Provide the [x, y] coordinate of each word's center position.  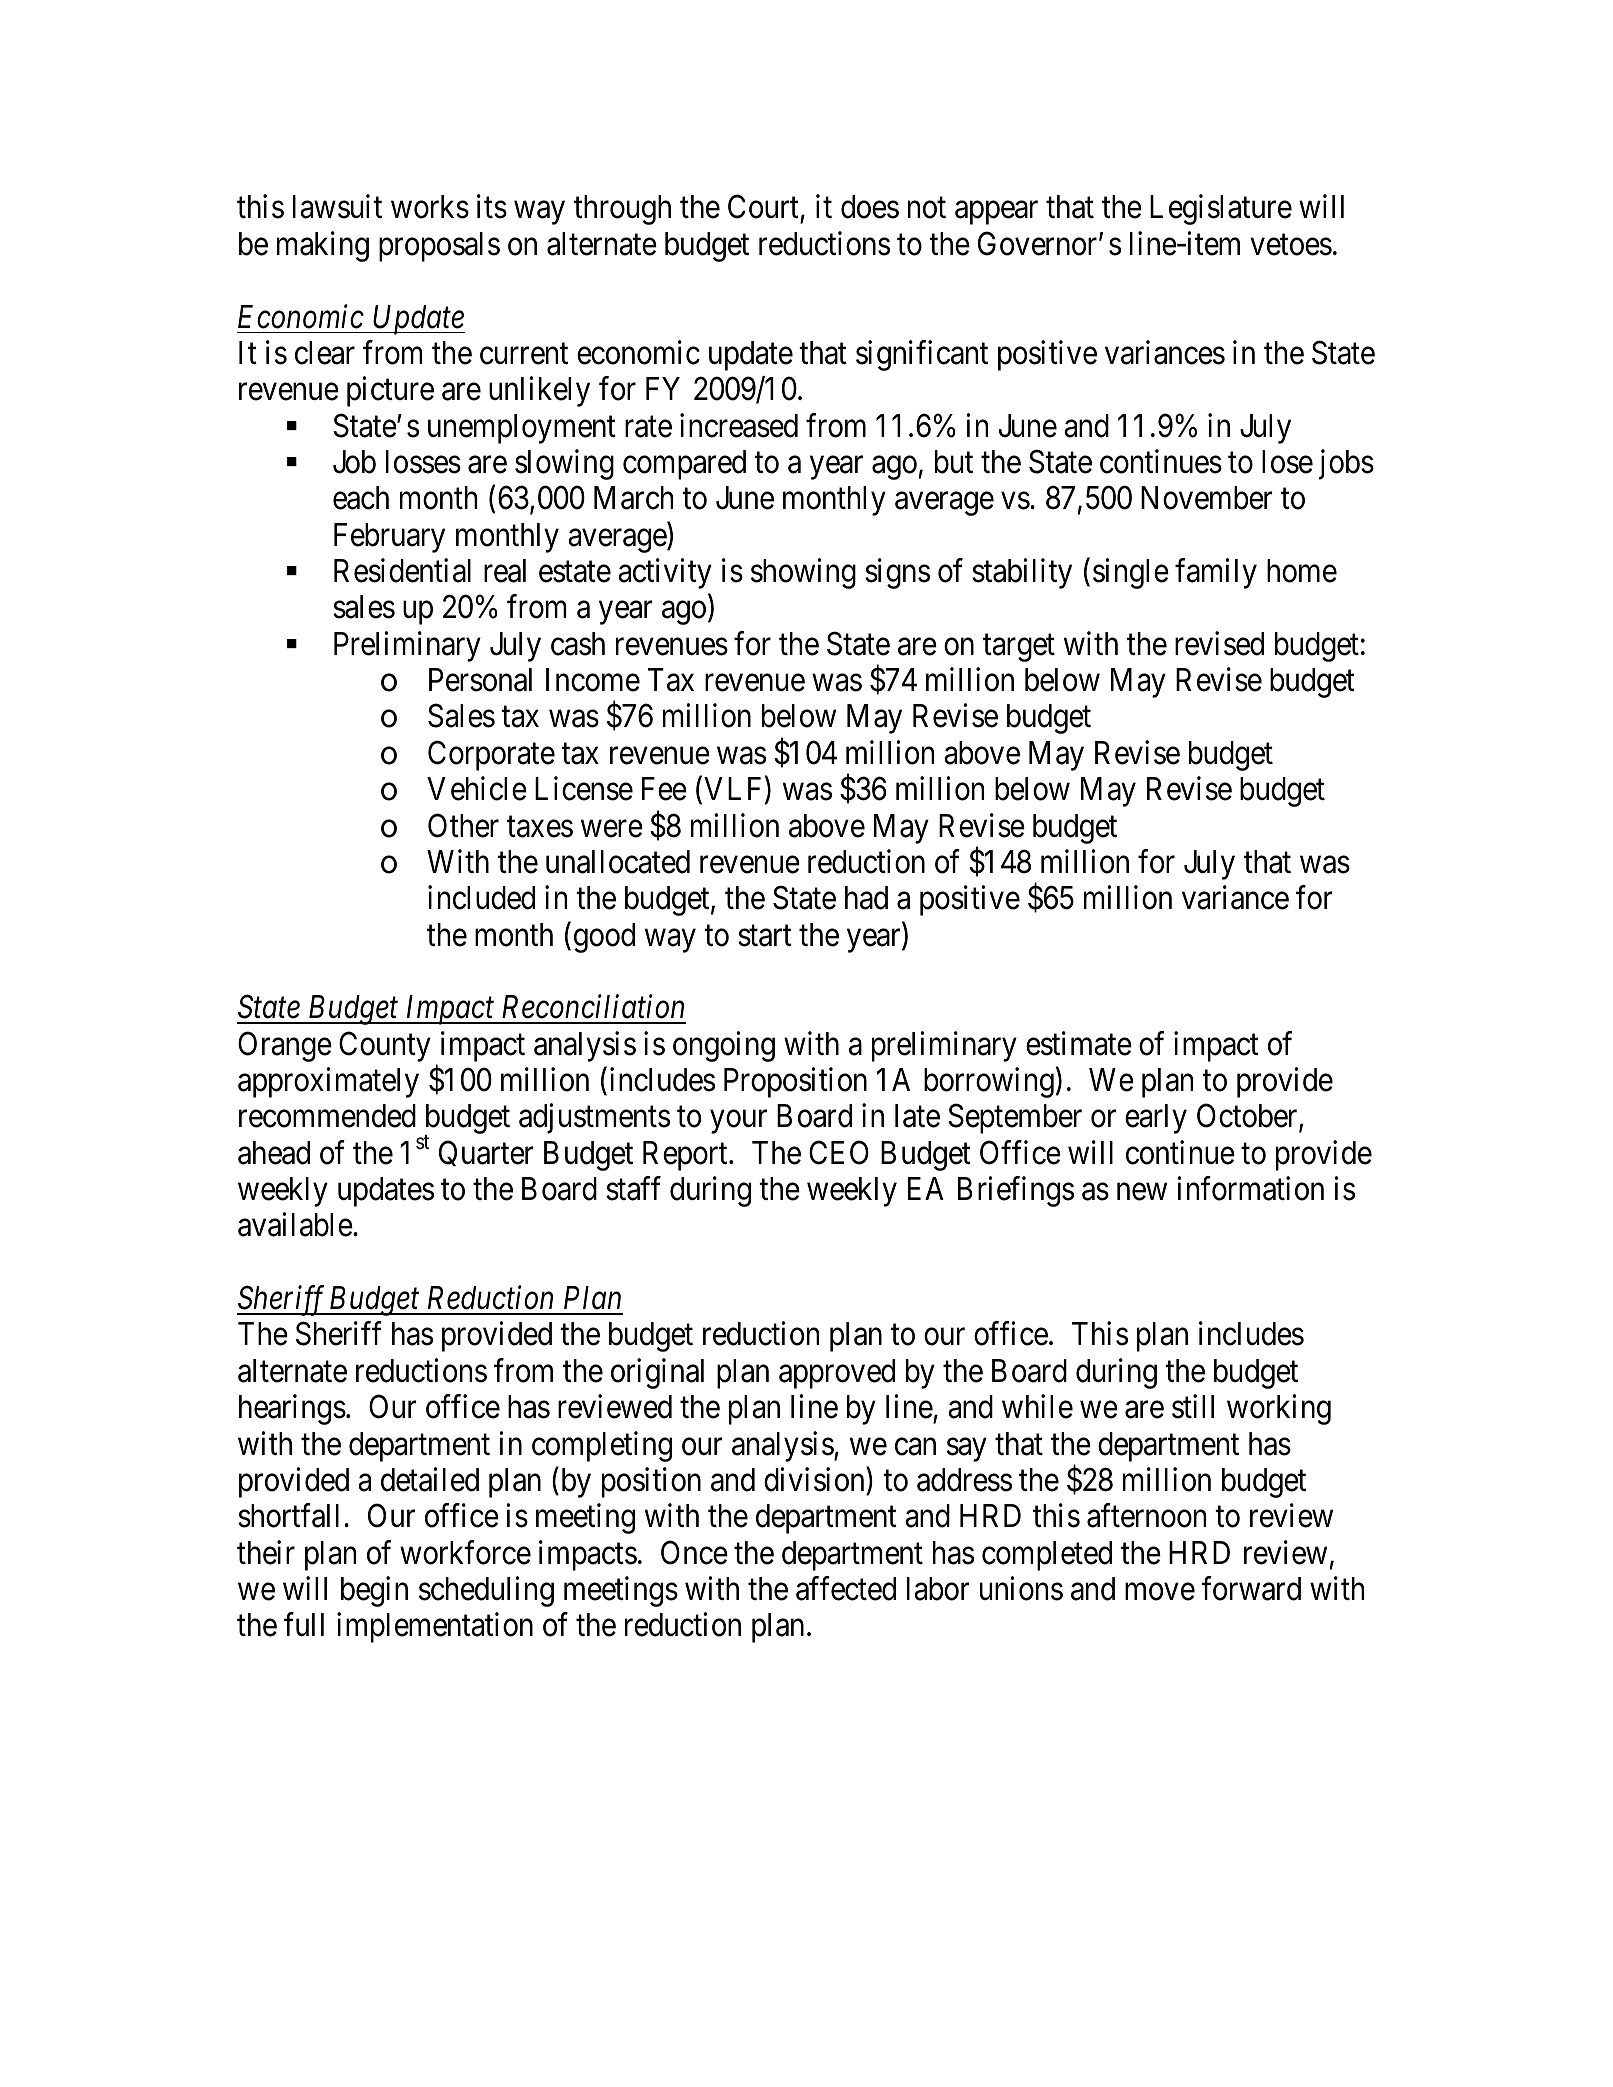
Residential [402, 570]
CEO [839, 1152]
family [1216, 573]
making [323, 246]
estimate [1079, 1043]
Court [764, 208]
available [295, 1225]
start [765, 936]
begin [374, 1591]
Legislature [1221, 210]
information [1250, 1188]
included [481, 898]
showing [803, 573]
